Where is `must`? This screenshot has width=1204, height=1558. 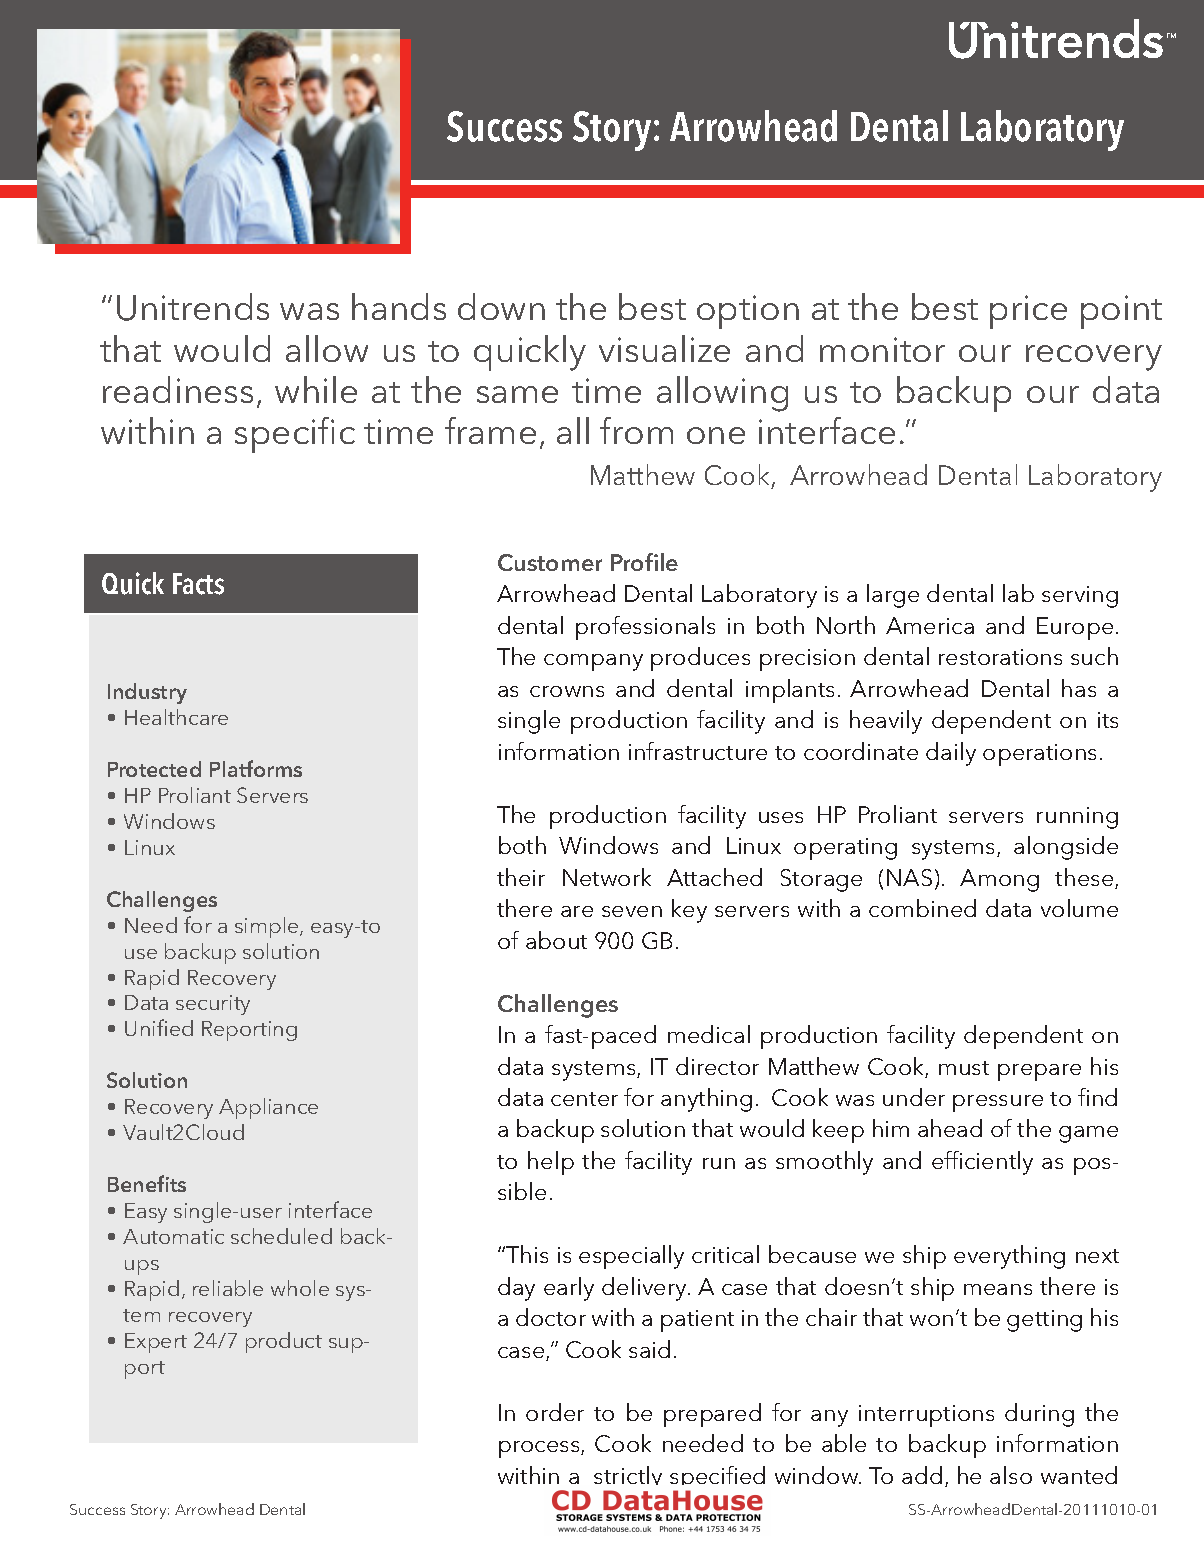 must is located at coordinates (964, 1068).
